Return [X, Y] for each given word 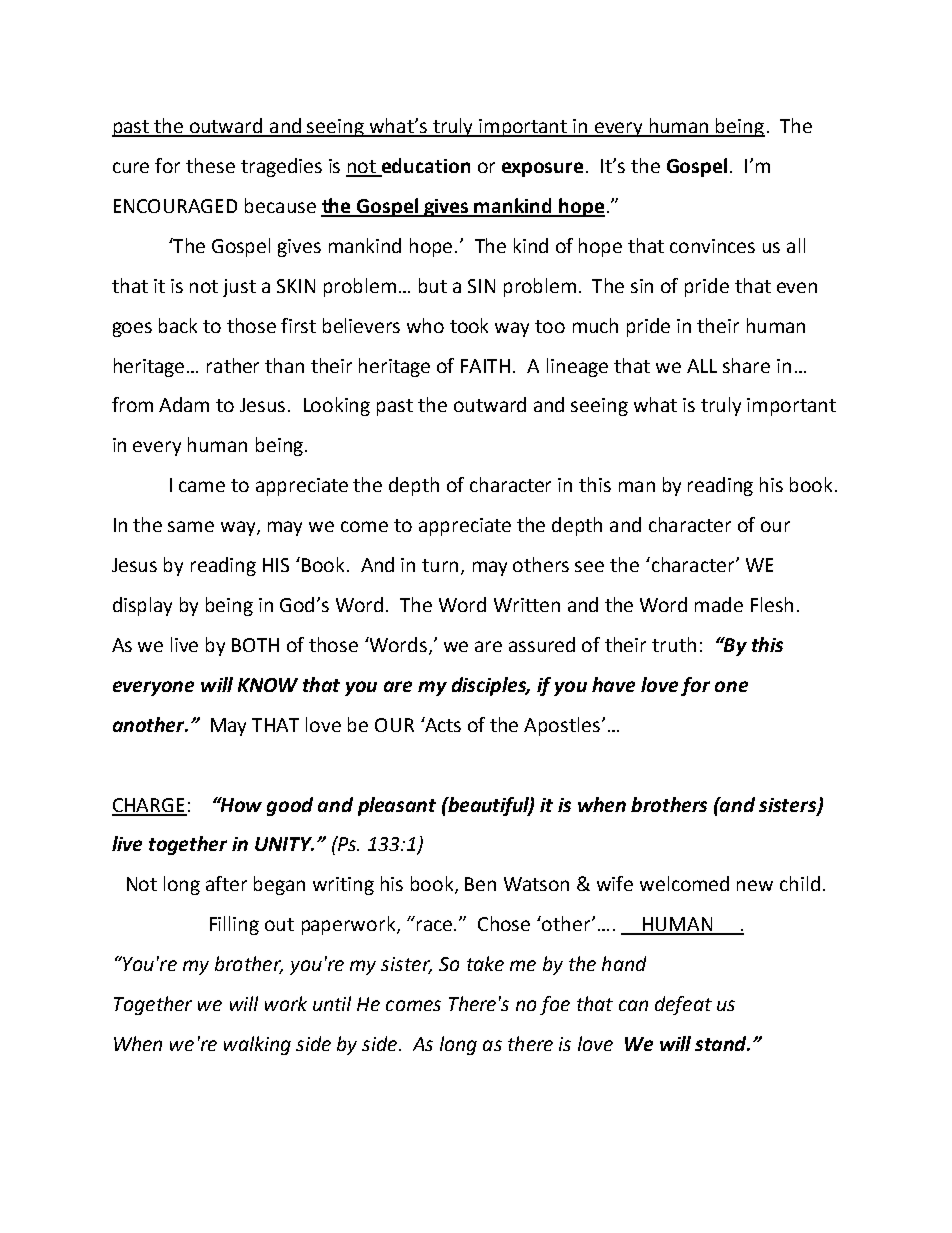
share [746, 365]
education [425, 167]
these [210, 165]
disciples [491, 686]
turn [440, 565]
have [613, 684]
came [202, 486]
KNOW [268, 685]
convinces [712, 246]
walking [257, 1045]
